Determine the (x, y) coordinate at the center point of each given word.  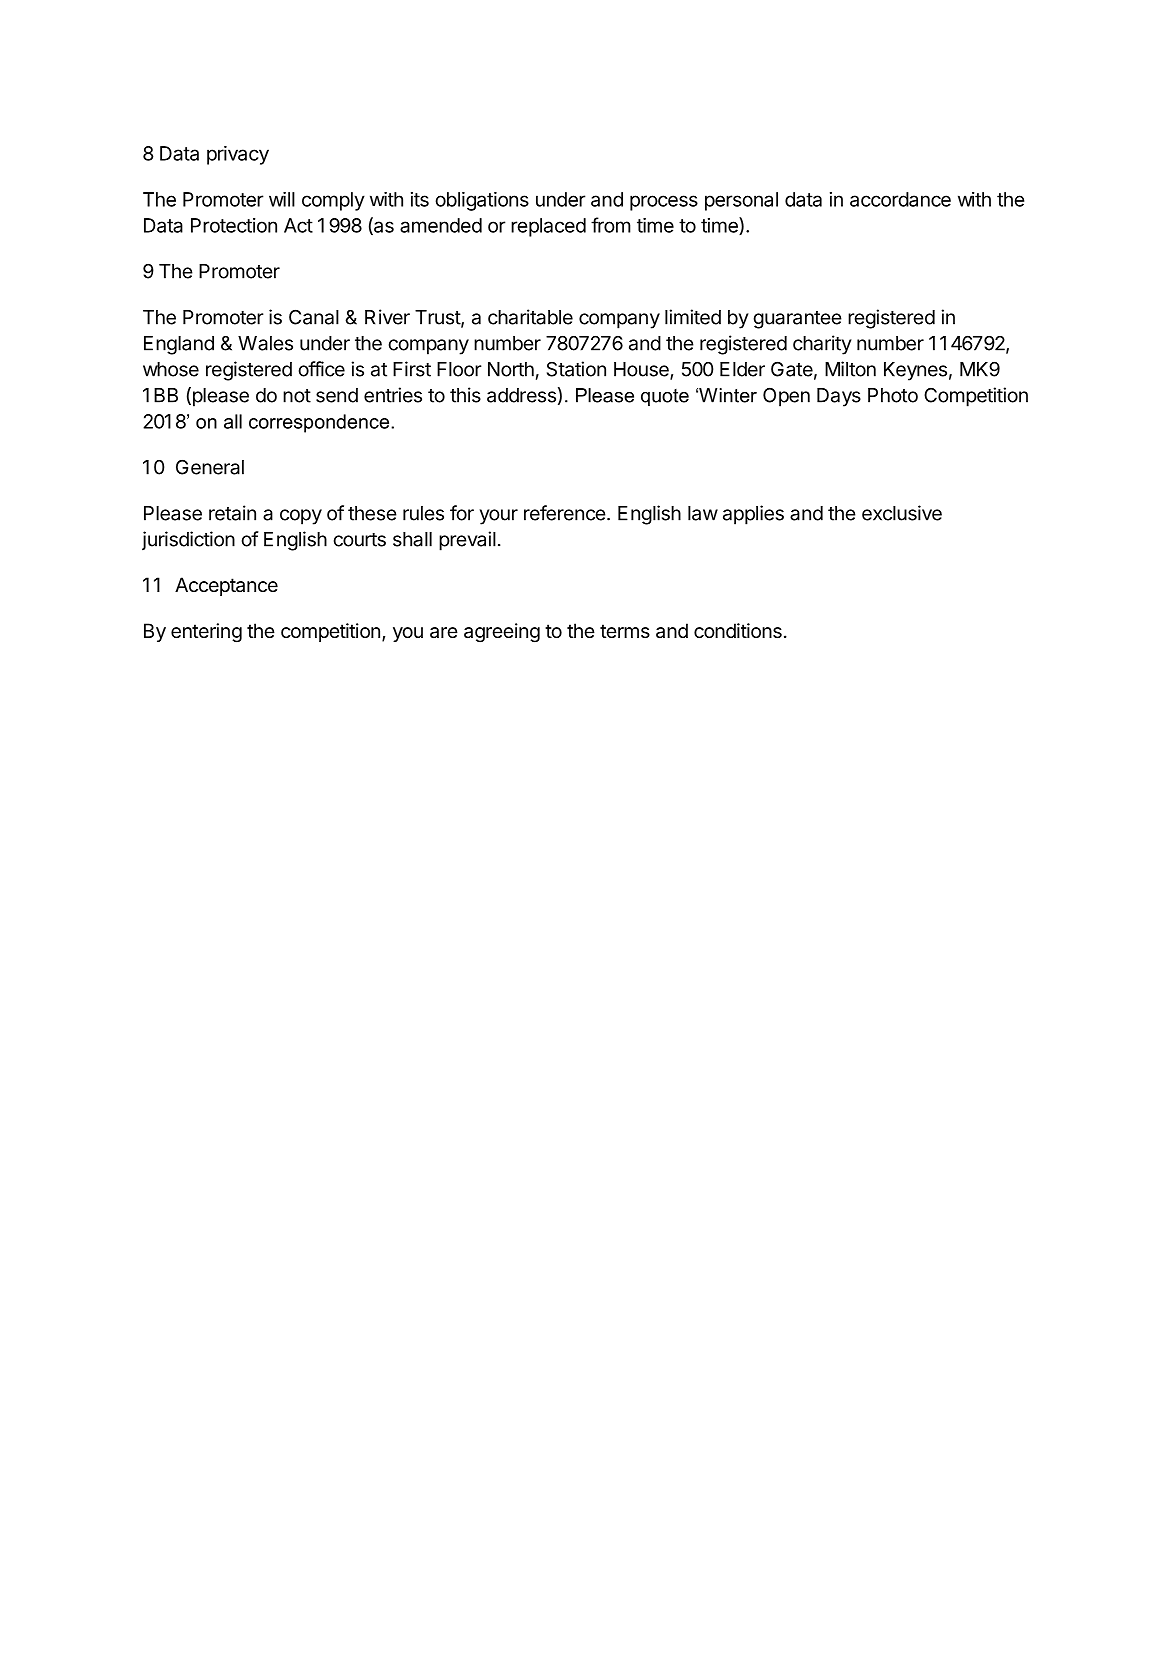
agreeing (502, 633)
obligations (482, 201)
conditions (738, 631)
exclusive (902, 513)
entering (206, 633)
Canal (314, 317)
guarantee (797, 320)
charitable (530, 317)
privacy (238, 155)
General (210, 467)
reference (565, 513)
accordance (900, 199)
